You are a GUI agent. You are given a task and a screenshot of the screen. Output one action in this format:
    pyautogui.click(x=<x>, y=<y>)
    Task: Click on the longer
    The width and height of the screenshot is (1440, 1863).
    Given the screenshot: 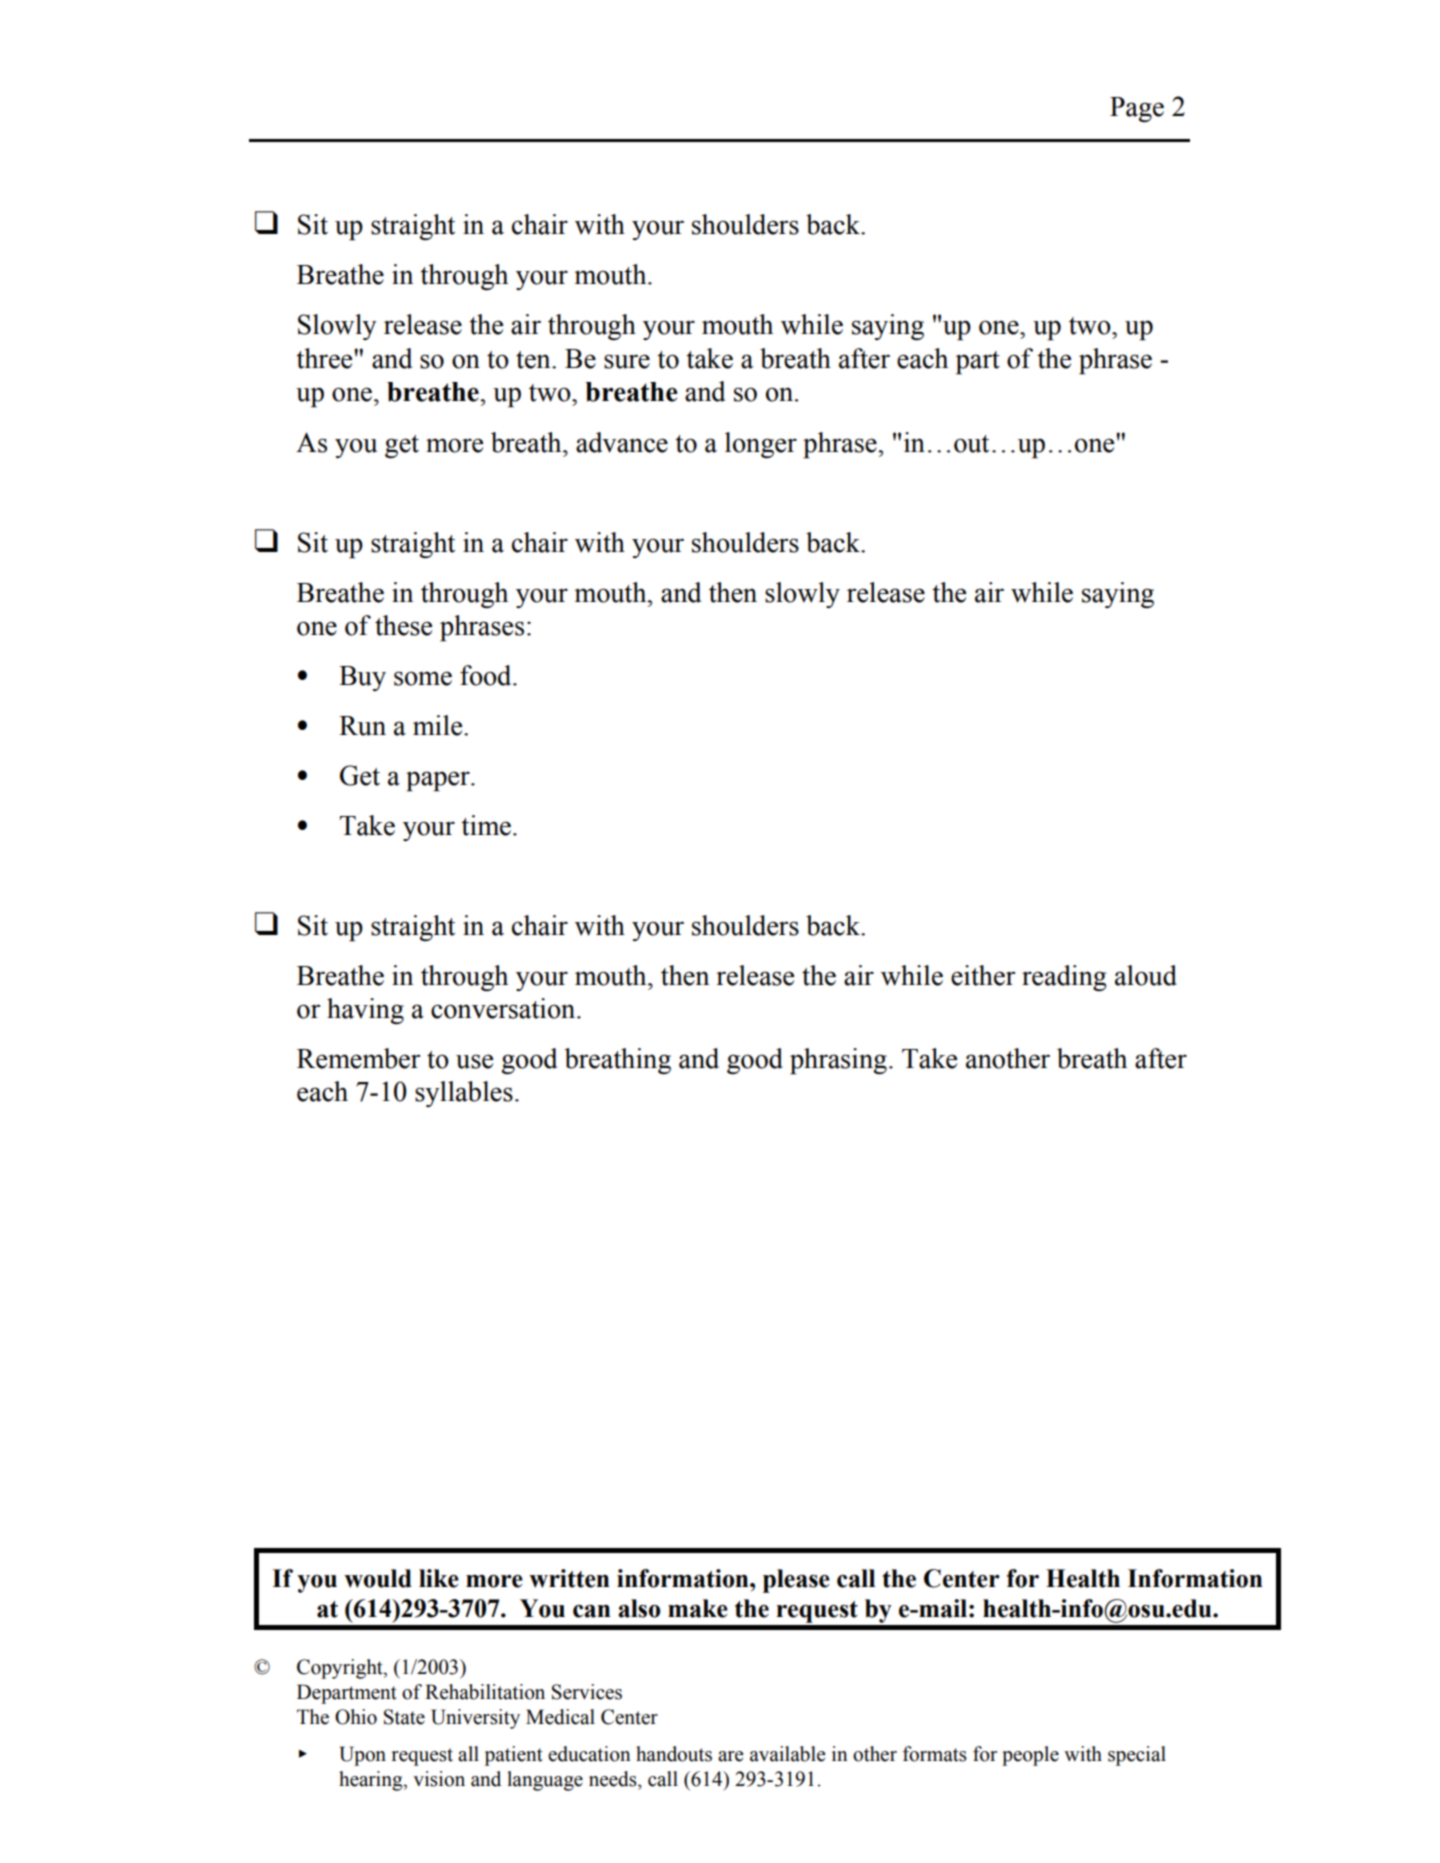 What is the action you would take?
    pyautogui.click(x=761, y=445)
